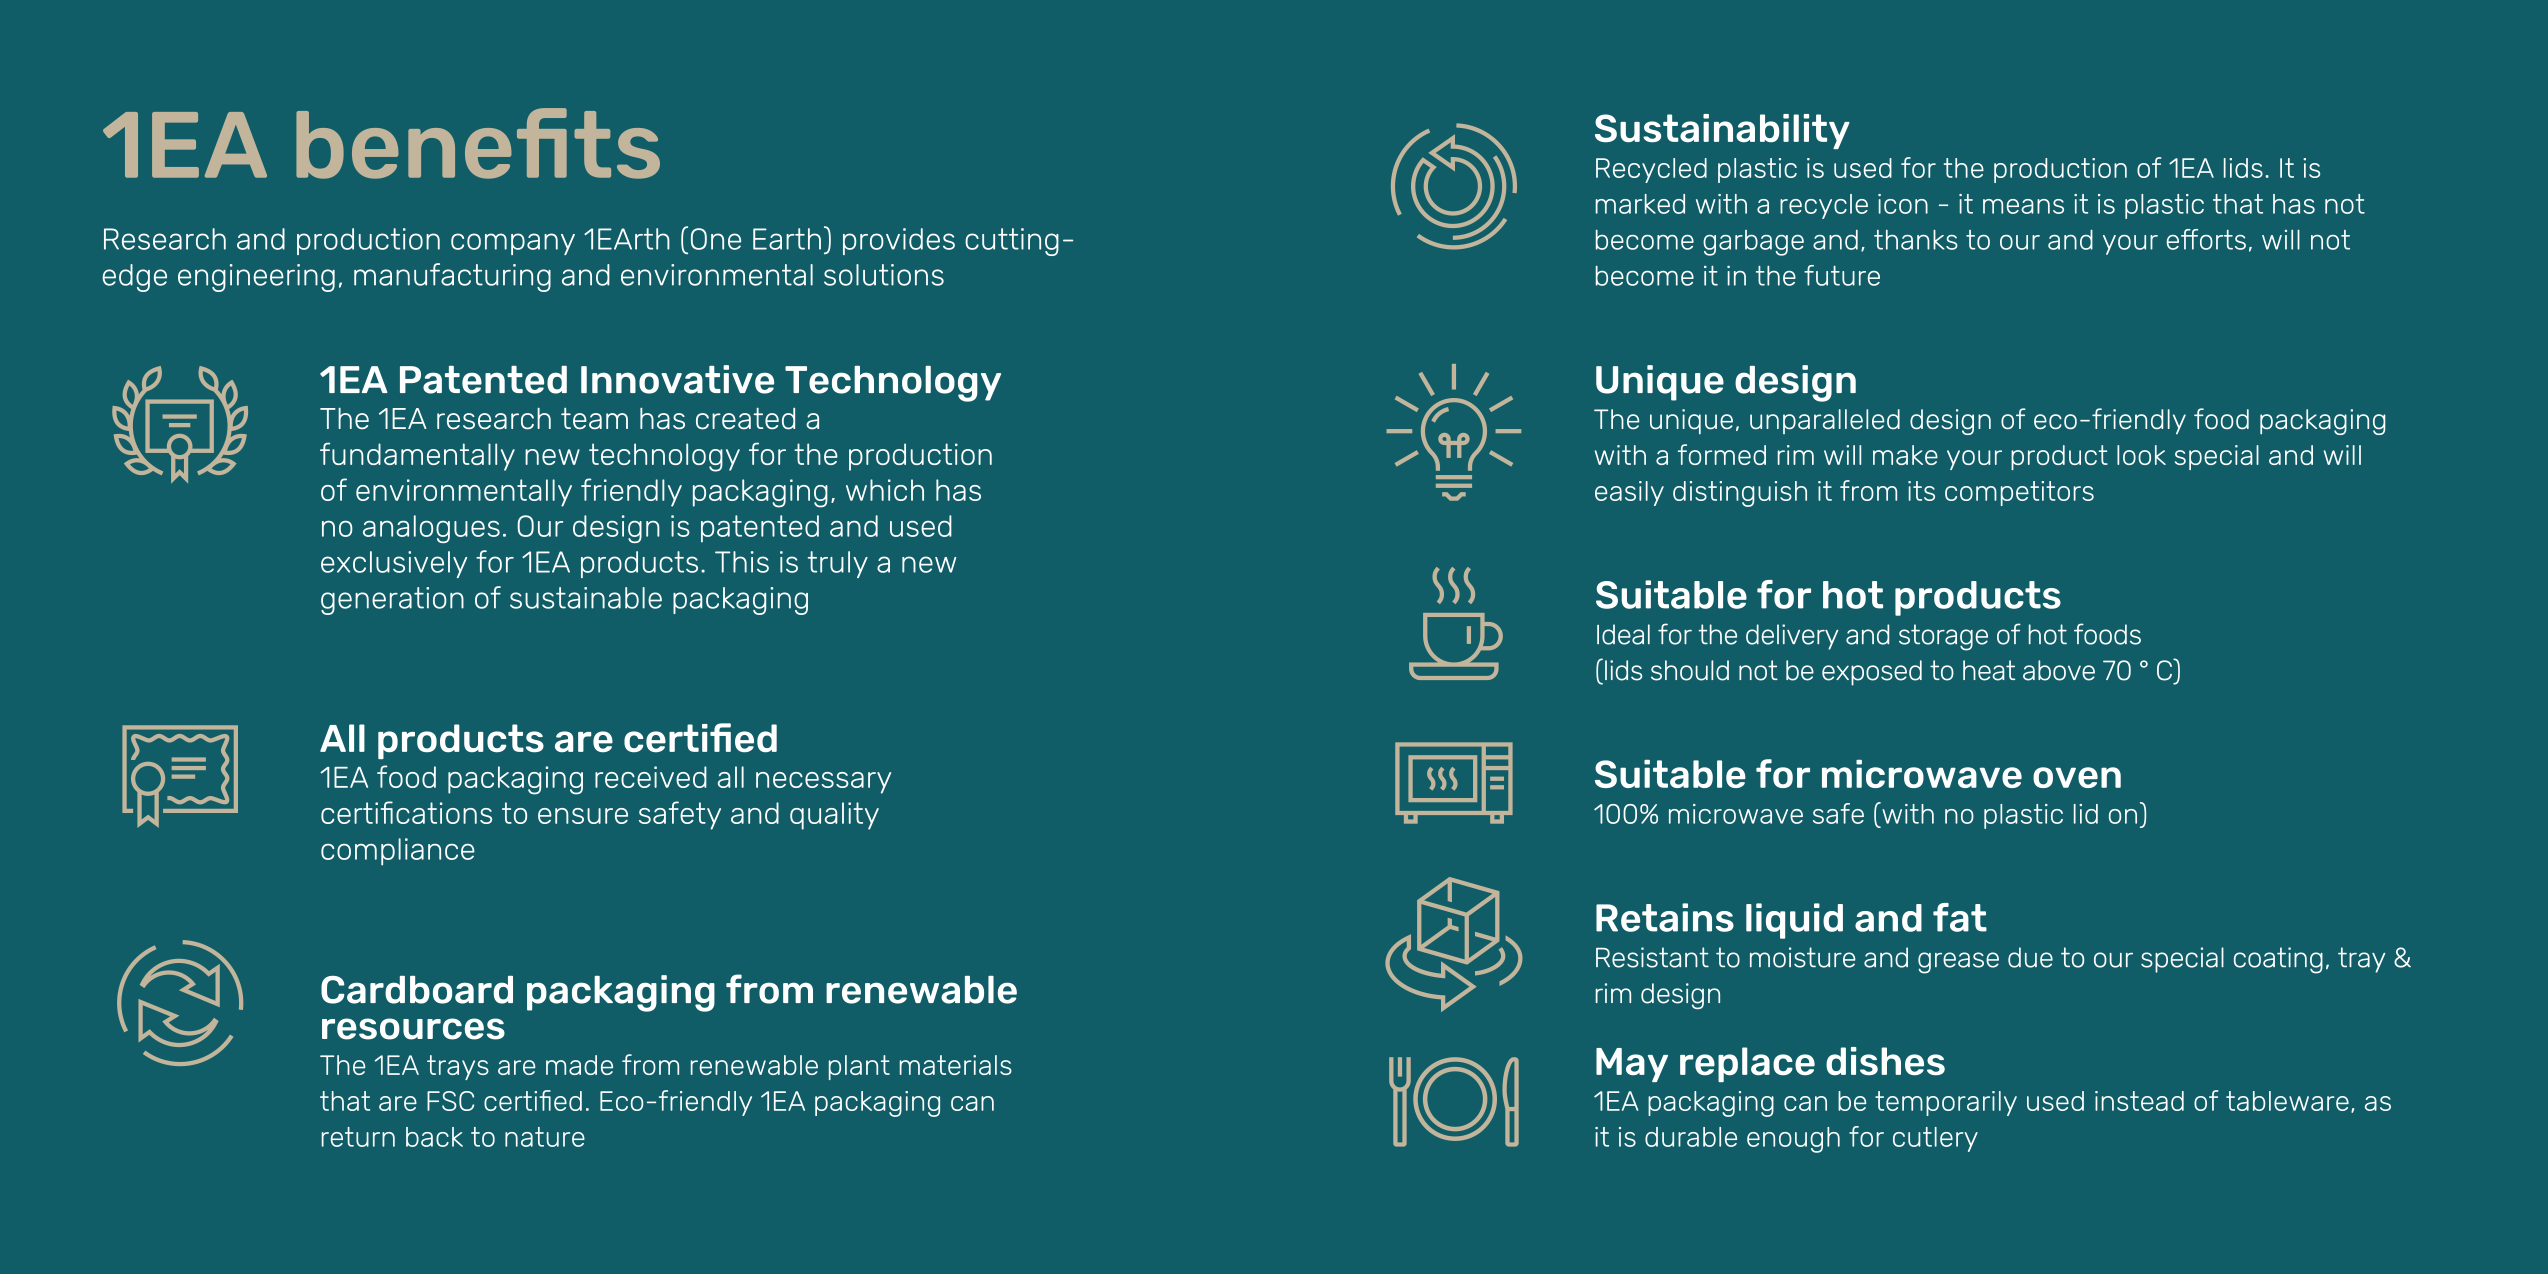 This document has height=1274, width=2548. What do you see at coordinates (1640, 204) in the document?
I see `marked` at bounding box center [1640, 204].
